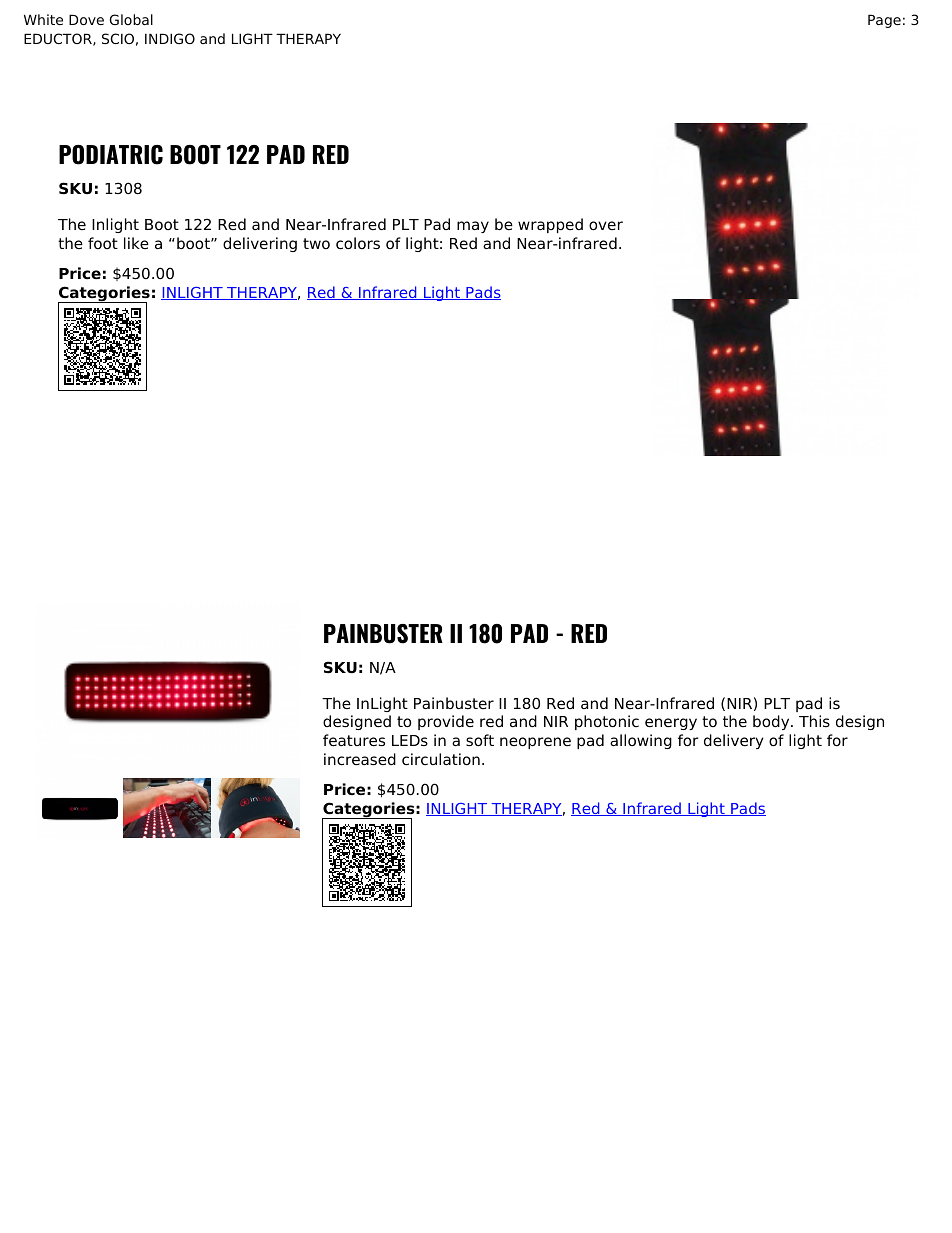 This screenshot has width=952, height=1233. I want to click on features, so click(354, 740).
